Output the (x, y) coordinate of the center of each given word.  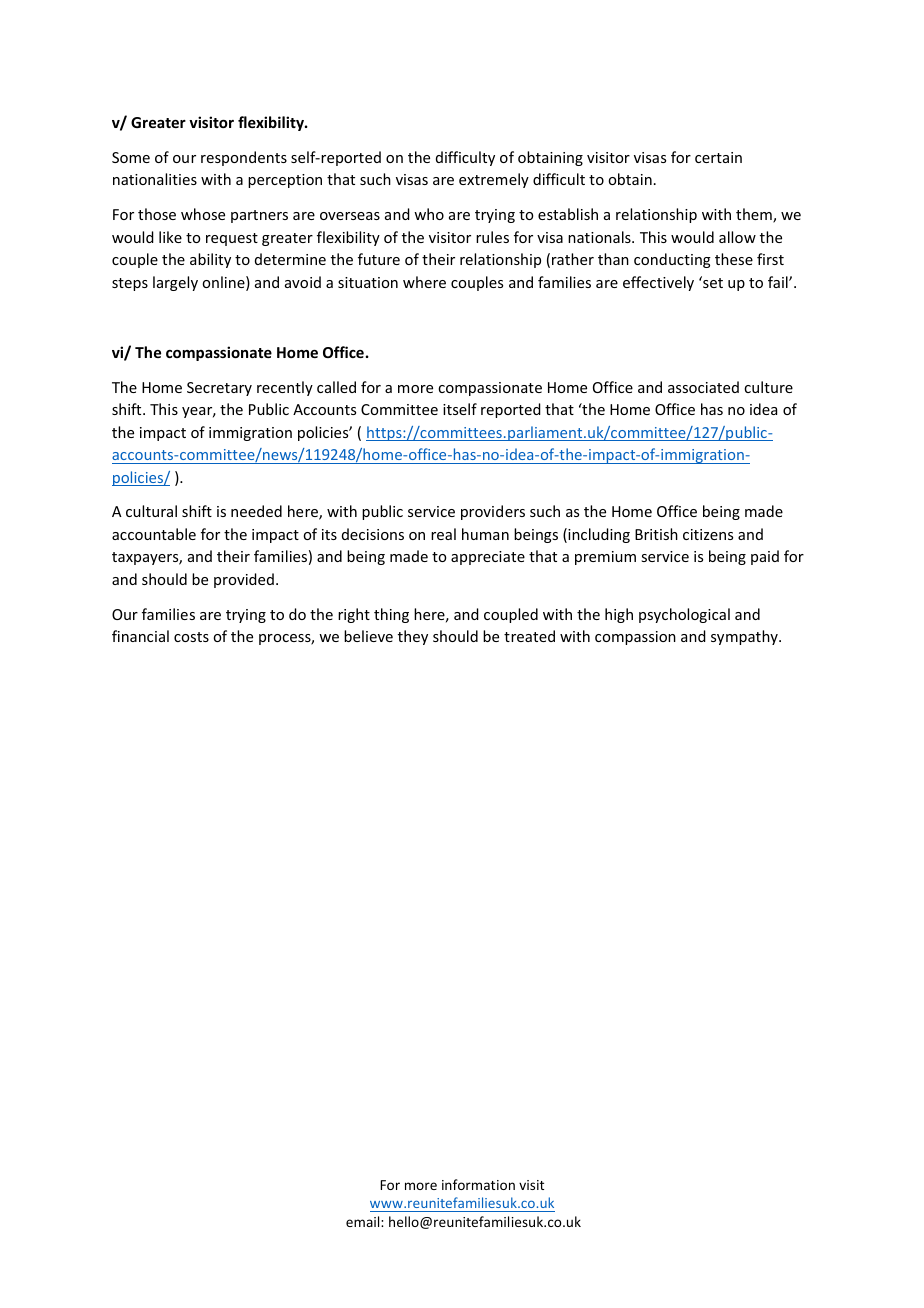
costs (191, 637)
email (364, 1221)
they (413, 637)
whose (203, 214)
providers (493, 512)
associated (703, 387)
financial (140, 636)
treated (529, 636)
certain (718, 157)
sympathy (745, 637)
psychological (684, 615)
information (478, 1184)
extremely (494, 180)
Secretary (219, 389)
